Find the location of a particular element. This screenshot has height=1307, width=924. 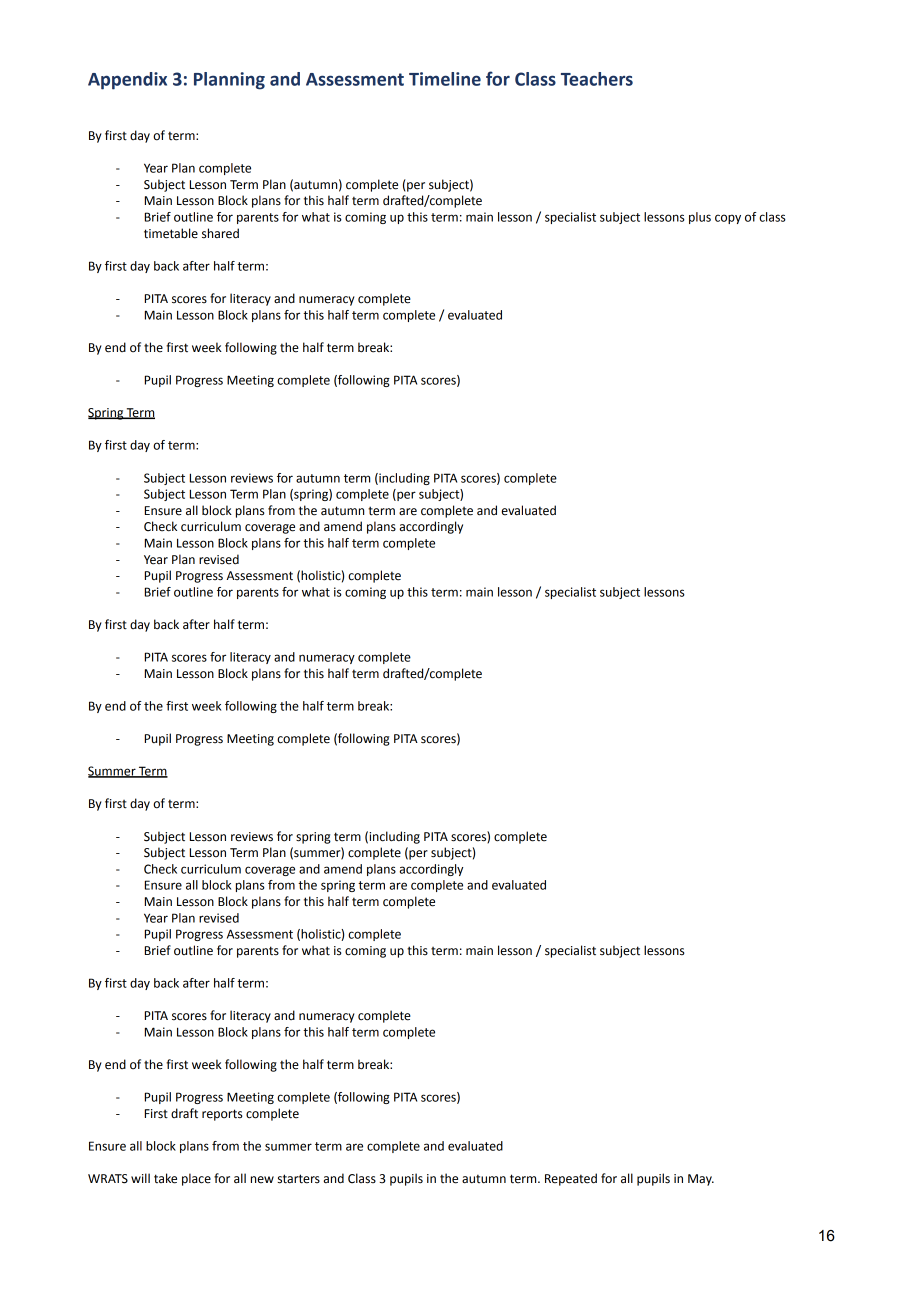

Timeline is located at coordinates (445, 79).
